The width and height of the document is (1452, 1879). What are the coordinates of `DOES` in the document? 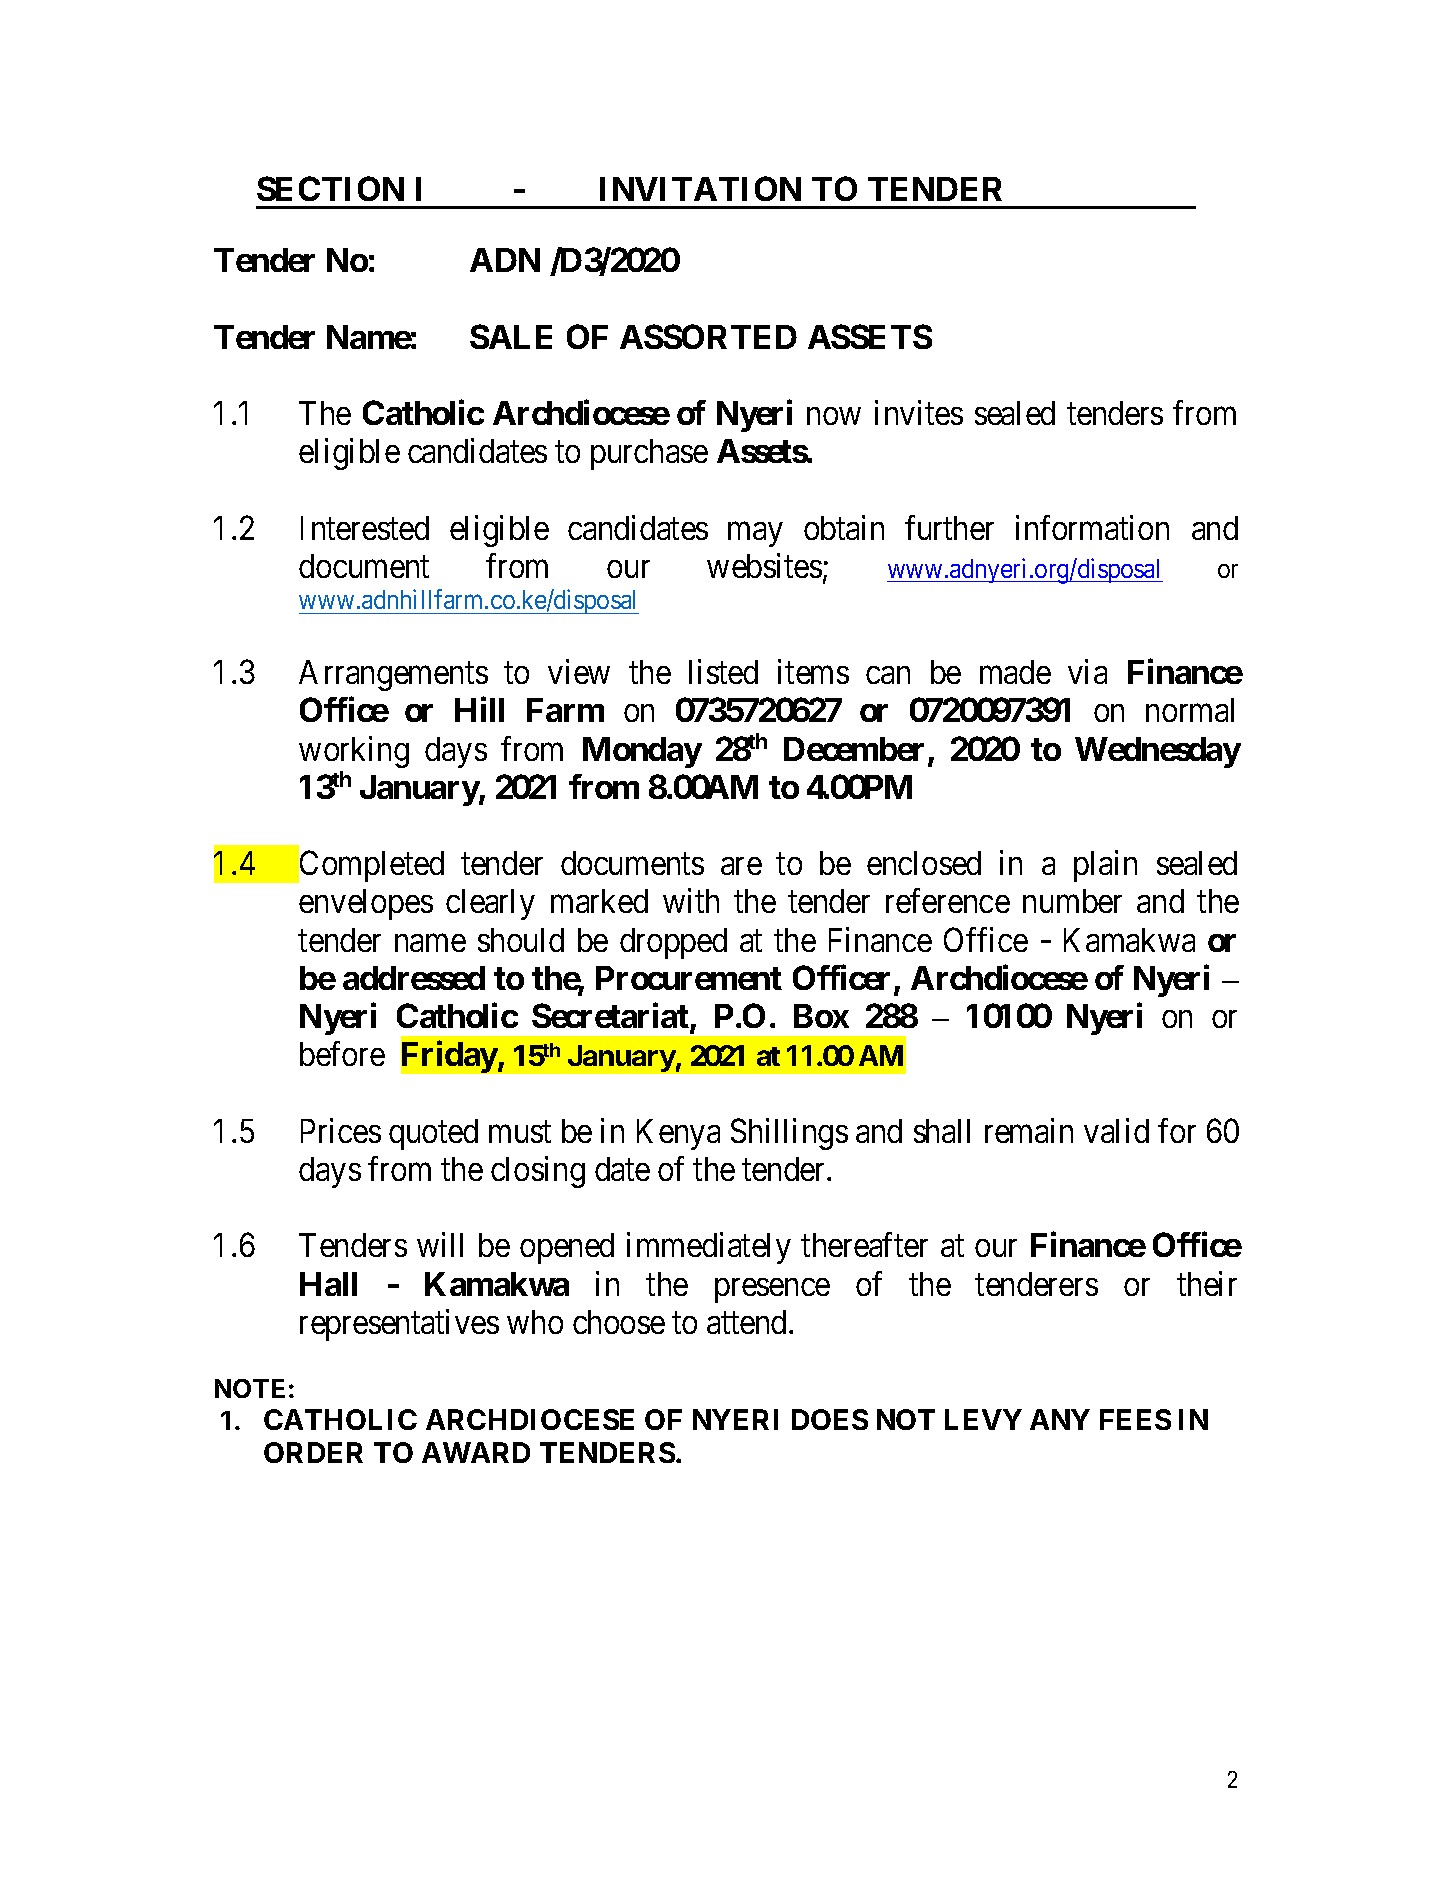 It's located at (830, 1419).
